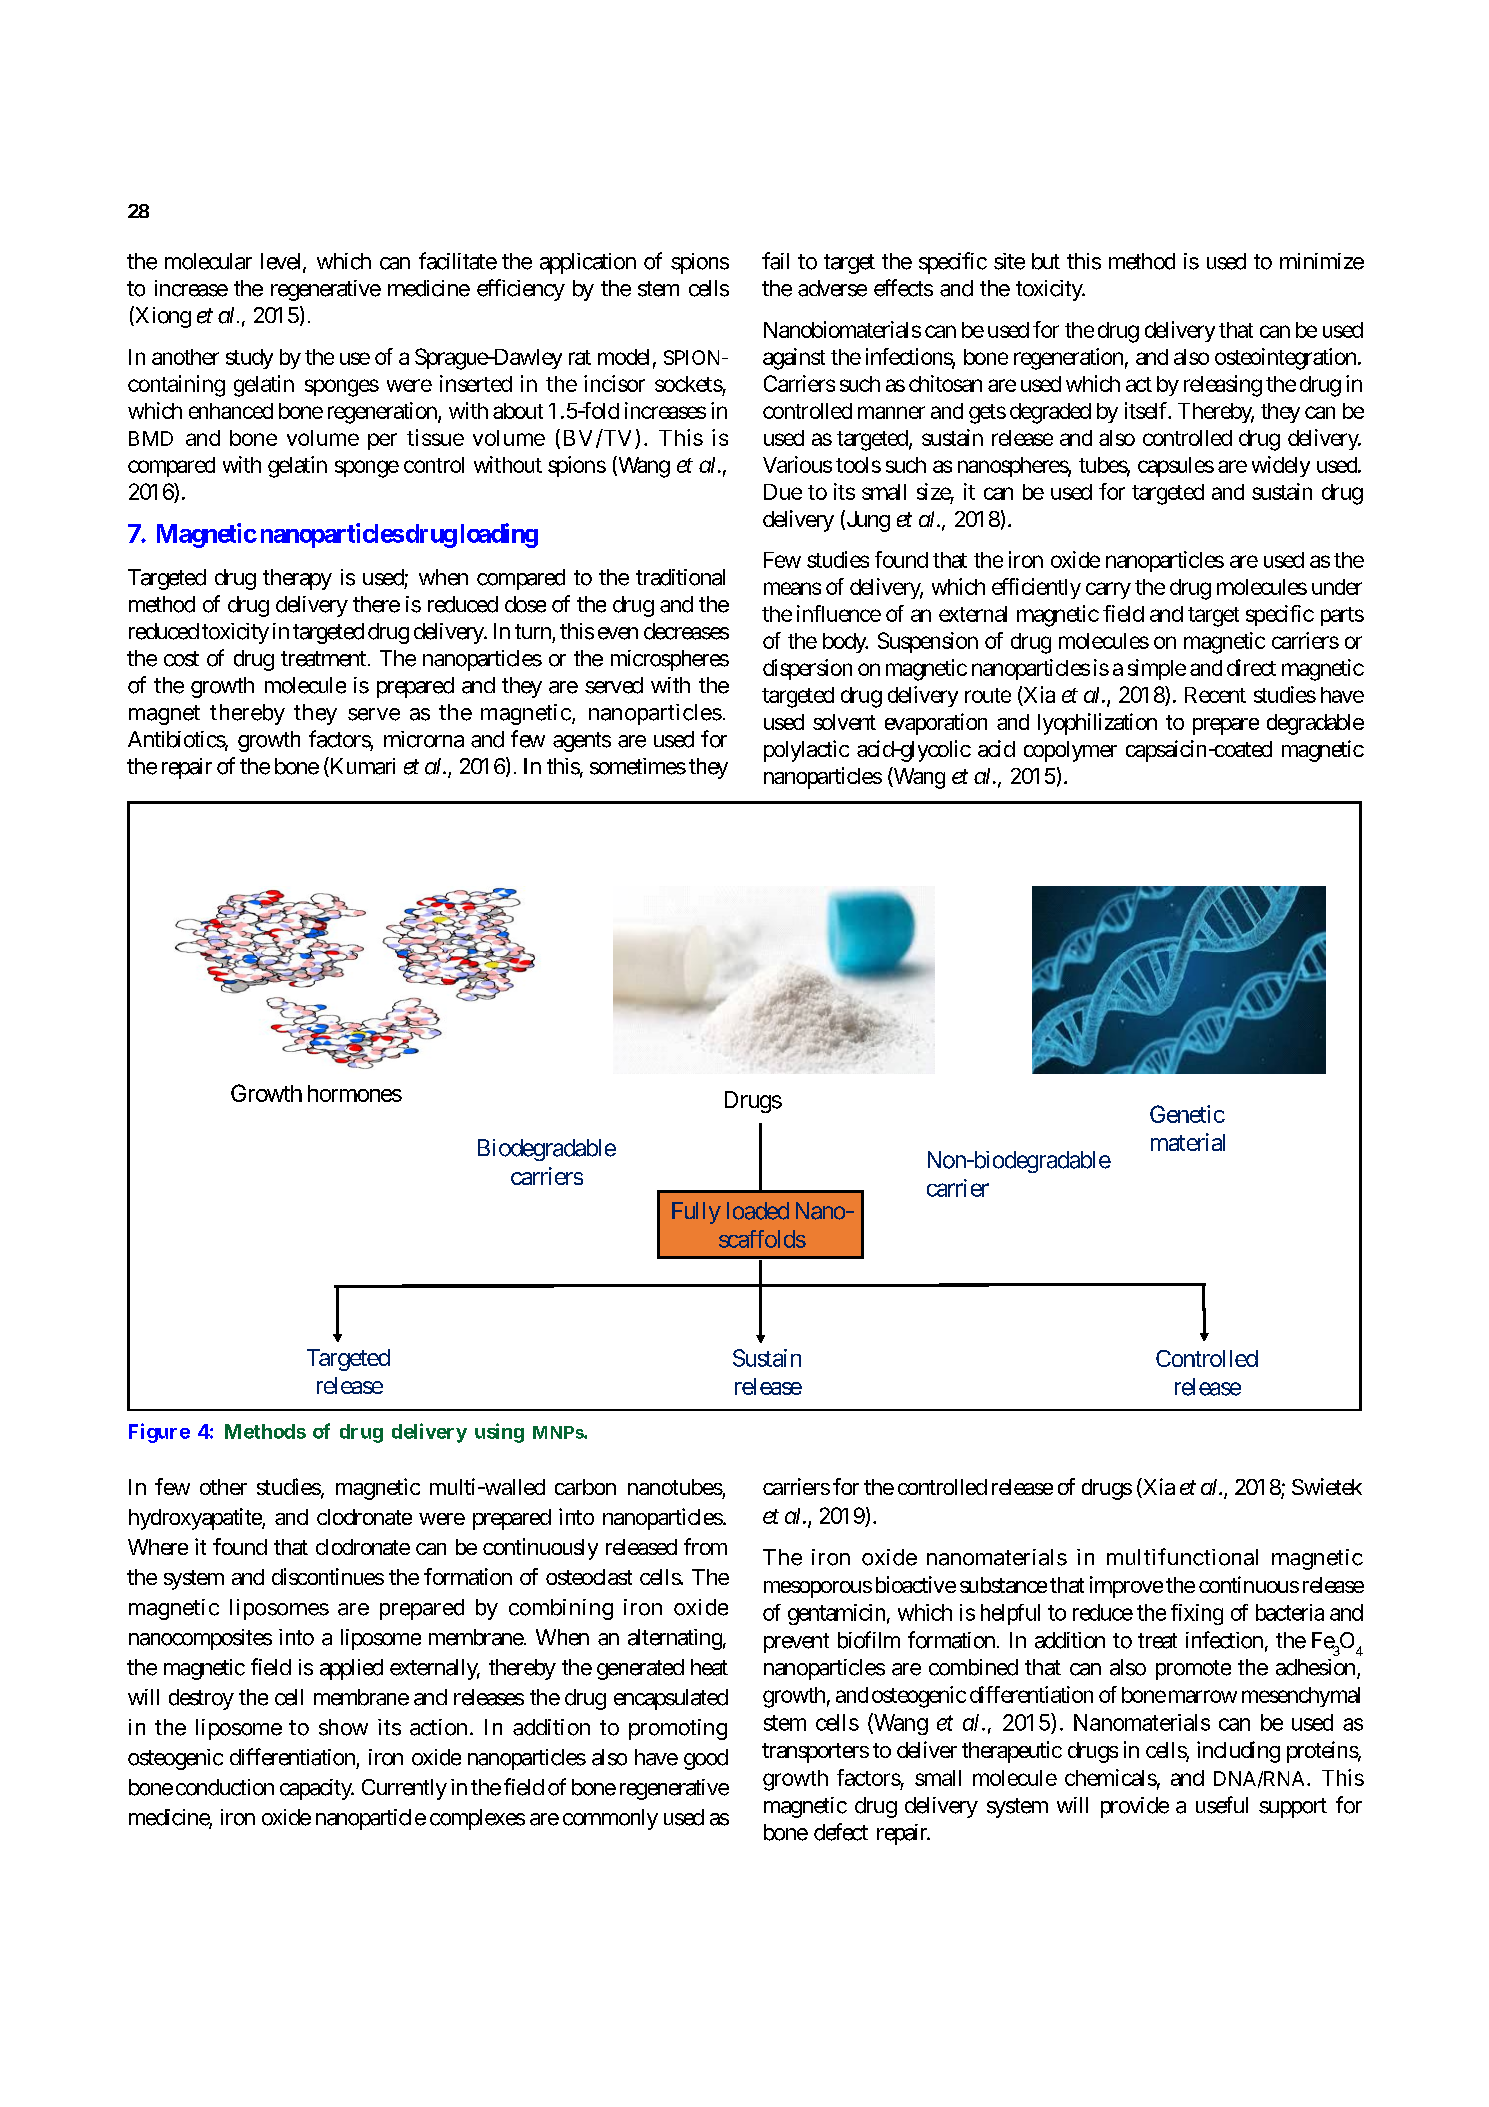  Describe the element at coordinates (706, 1759) in the image. I see `good` at that location.
